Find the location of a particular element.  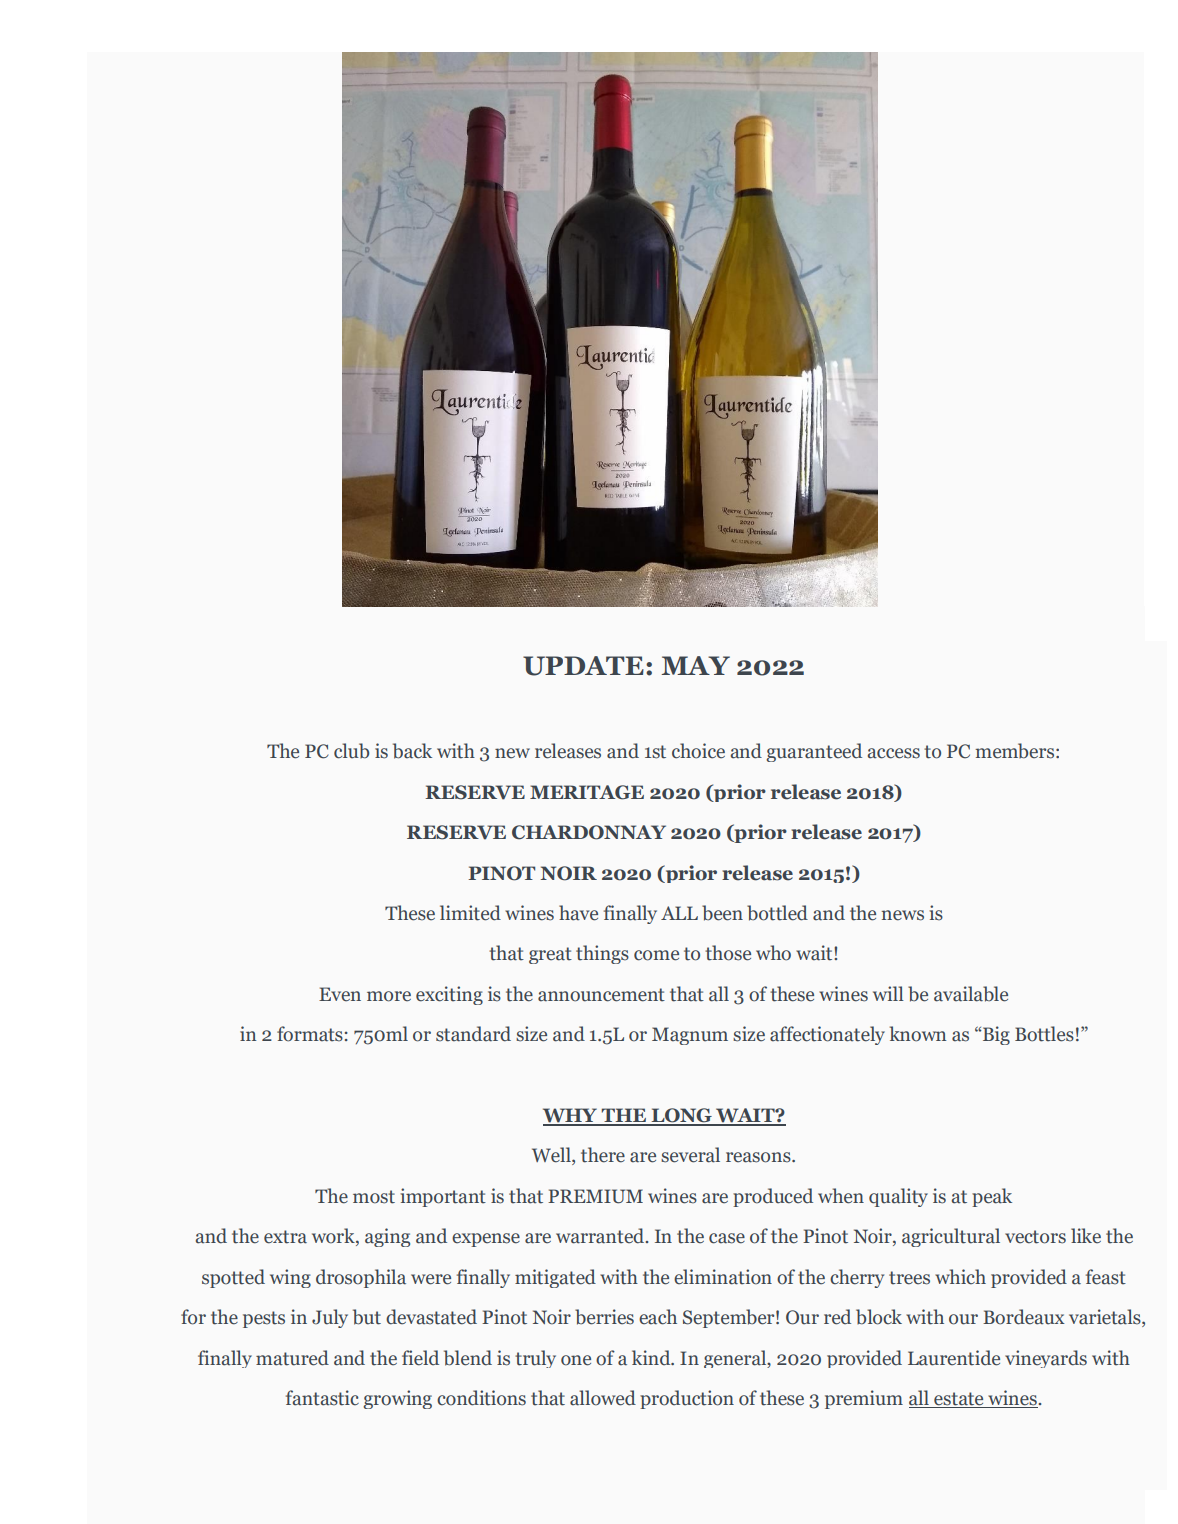

case is located at coordinates (727, 1238).
